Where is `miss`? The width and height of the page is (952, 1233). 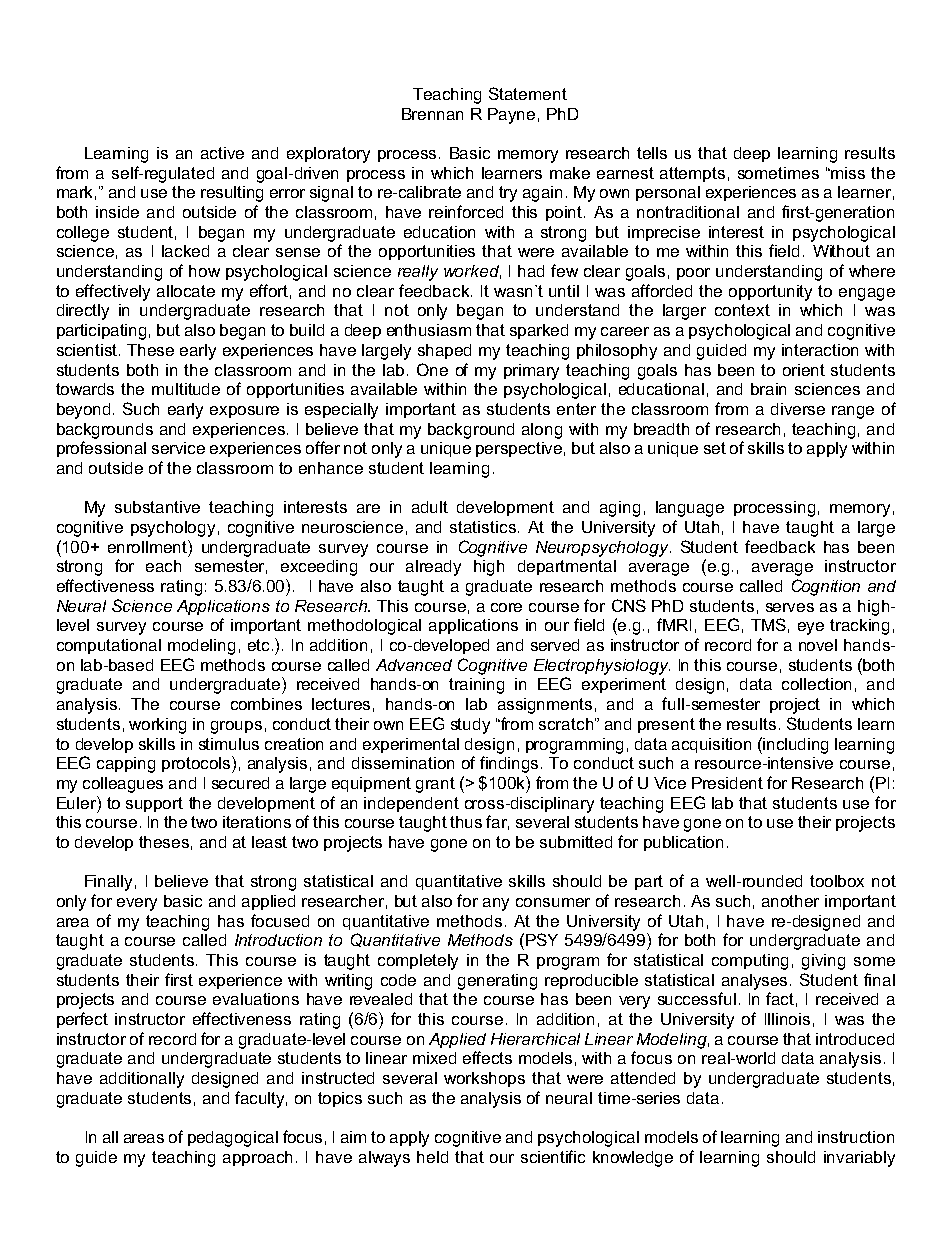
miss is located at coordinates (848, 173).
